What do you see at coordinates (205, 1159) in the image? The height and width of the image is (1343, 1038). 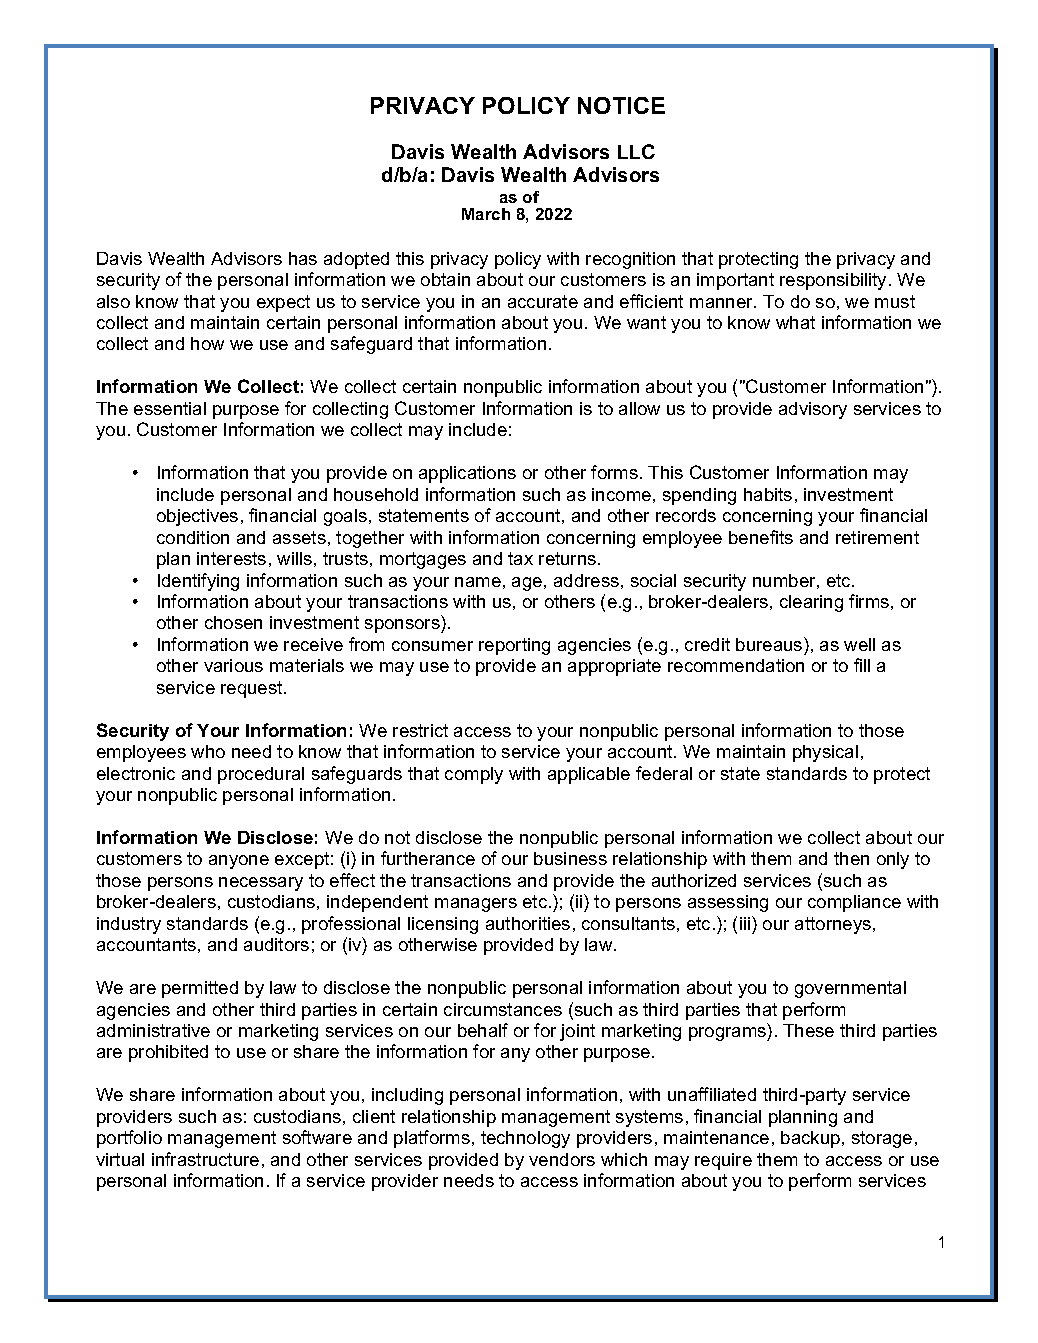 I see `infrastructure` at bounding box center [205, 1159].
